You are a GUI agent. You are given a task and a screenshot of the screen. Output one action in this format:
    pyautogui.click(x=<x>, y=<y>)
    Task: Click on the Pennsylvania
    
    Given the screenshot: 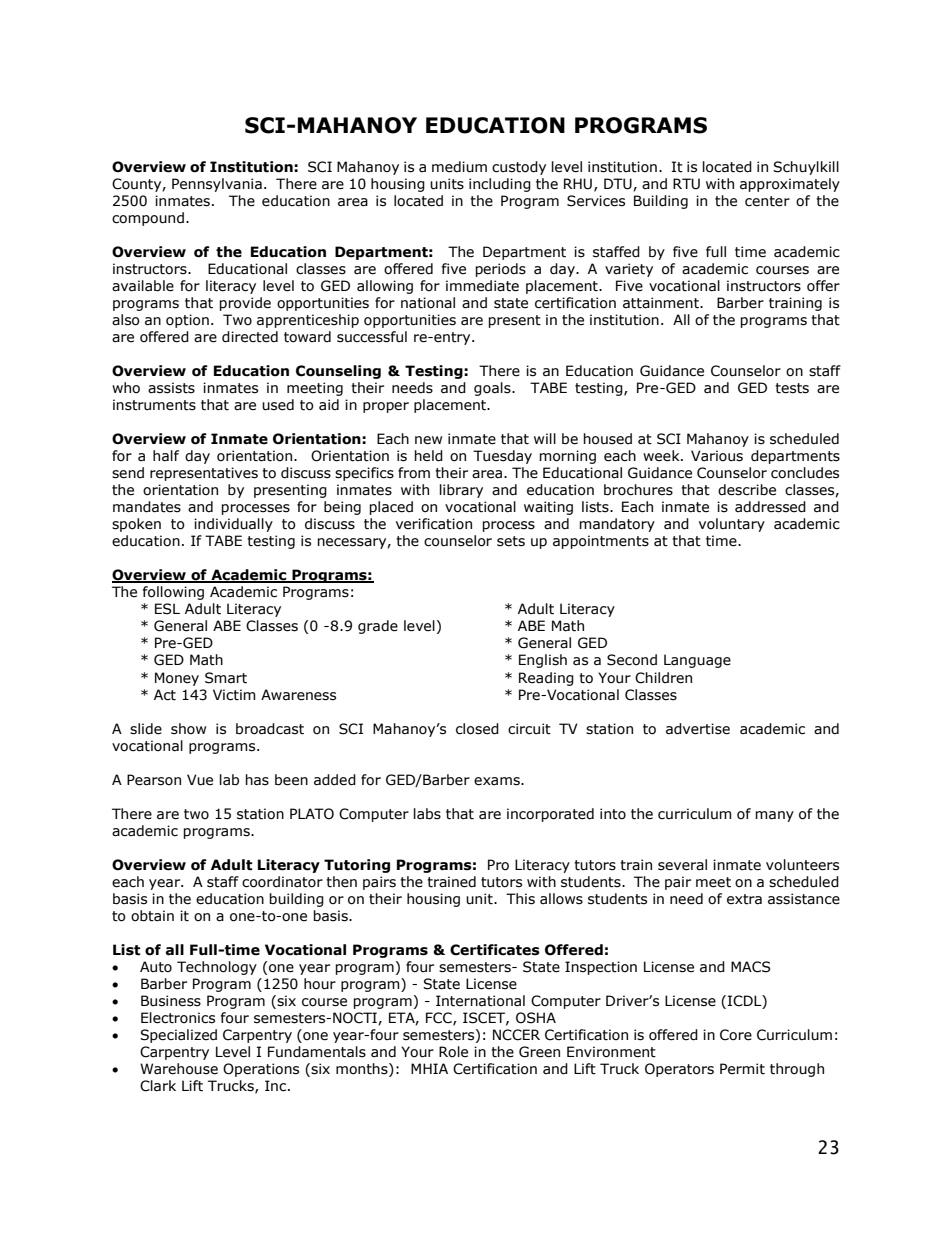 What is the action you would take?
    pyautogui.click(x=217, y=185)
